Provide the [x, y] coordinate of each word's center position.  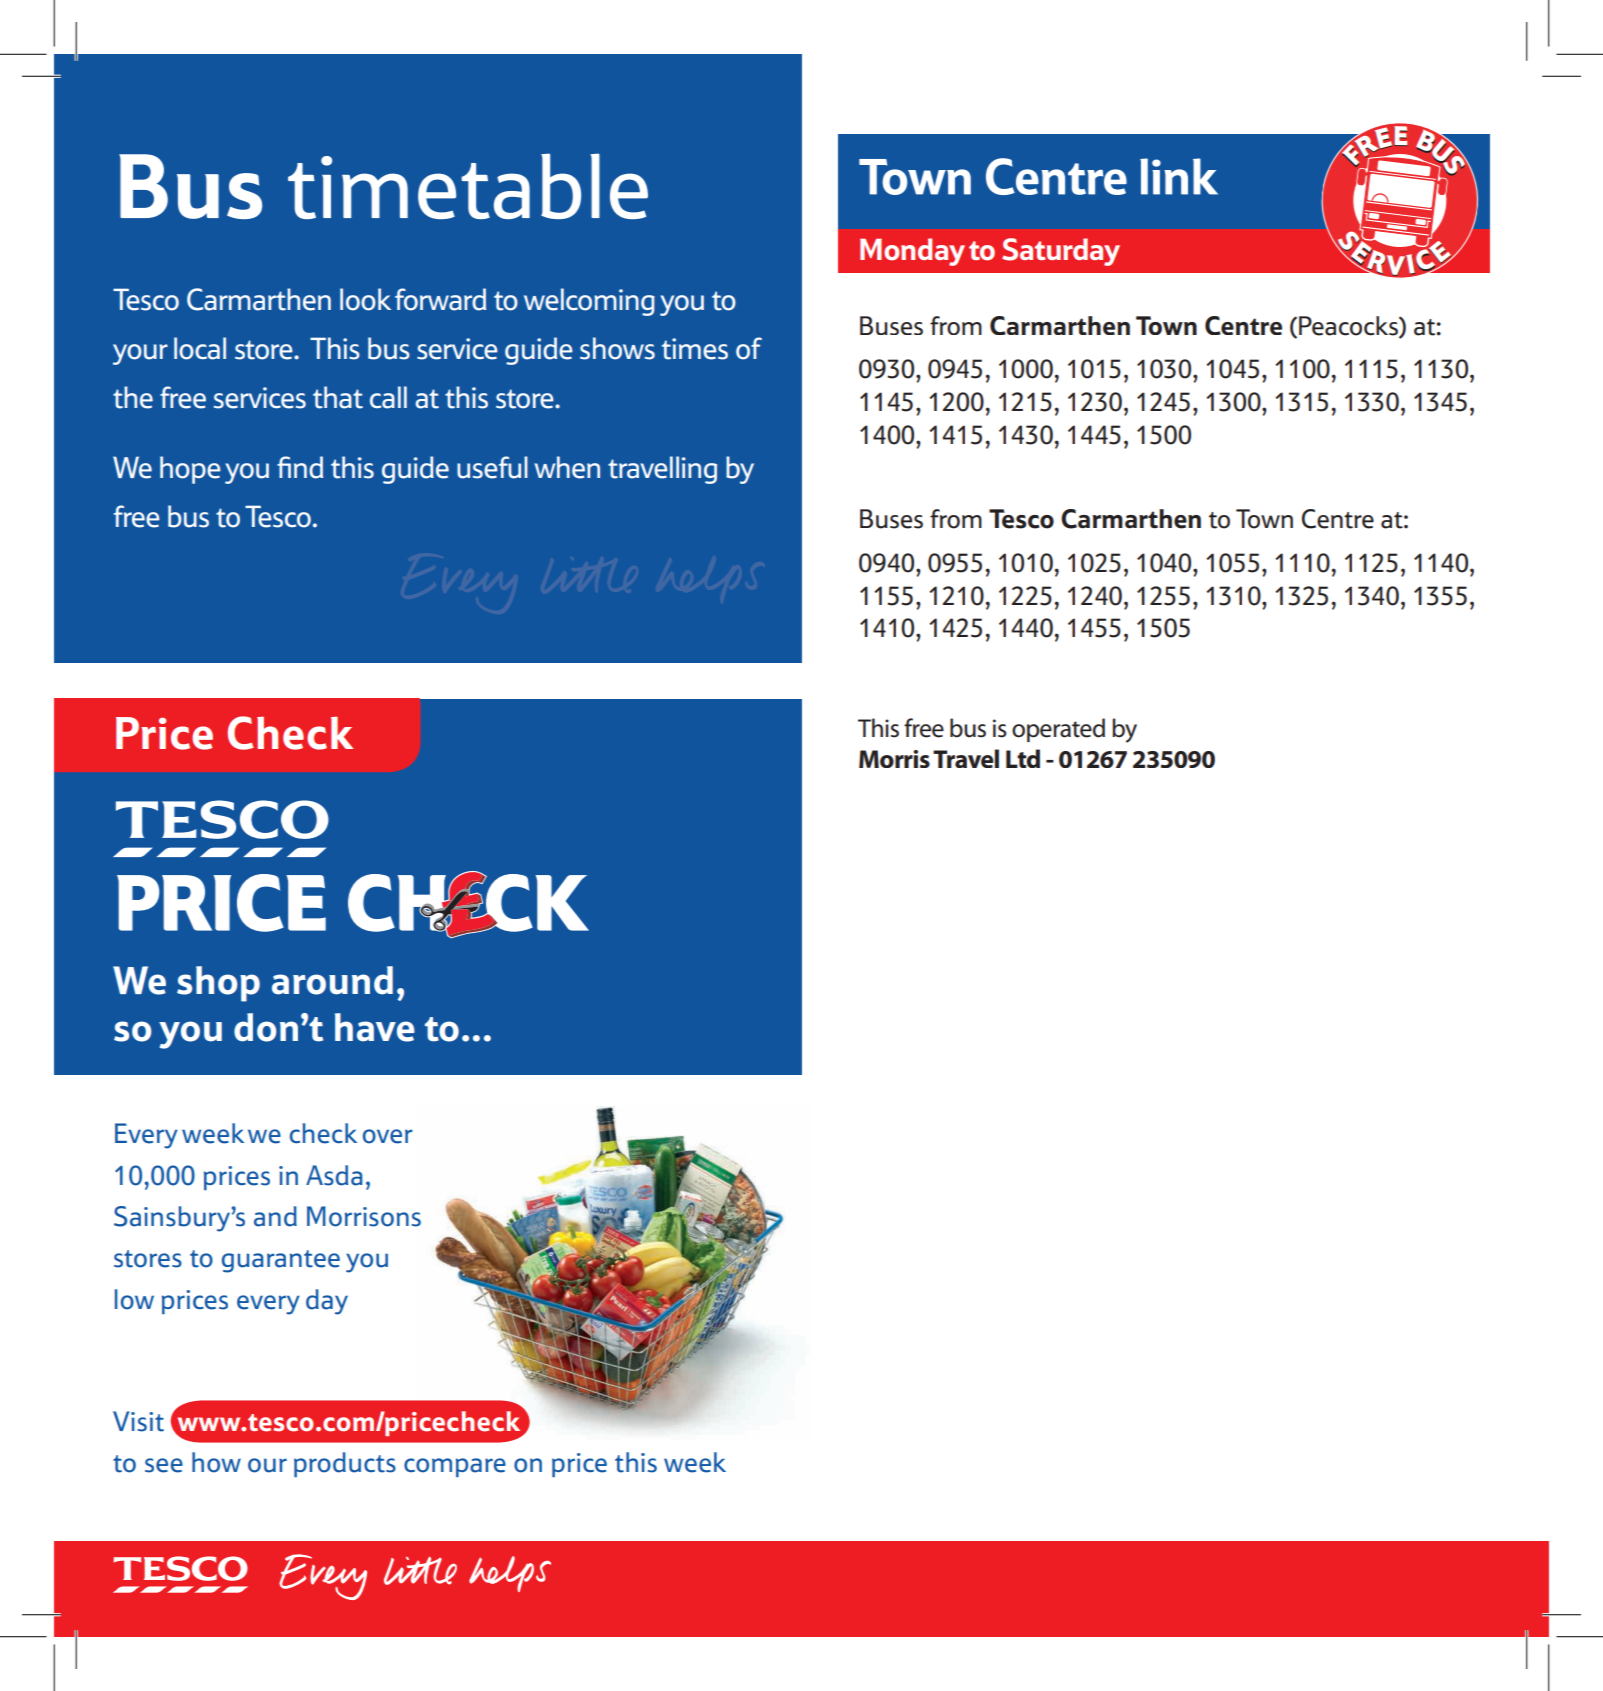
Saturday [1061, 252]
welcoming [589, 302]
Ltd [1023, 758]
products [345, 1464]
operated [1058, 730]
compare [455, 1467]
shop [218, 984]
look [365, 299]
